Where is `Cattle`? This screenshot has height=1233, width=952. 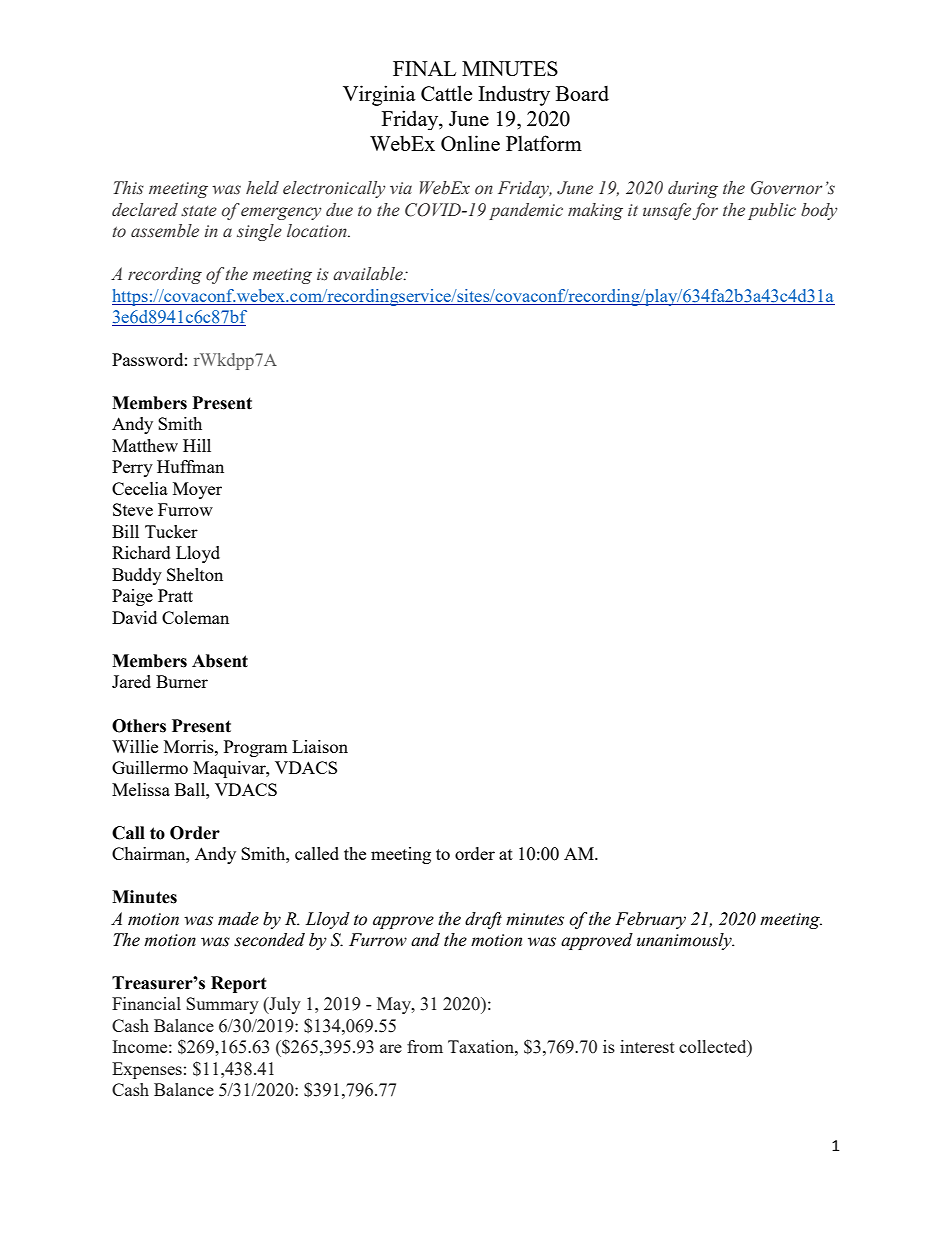 Cattle is located at coordinates (446, 93).
